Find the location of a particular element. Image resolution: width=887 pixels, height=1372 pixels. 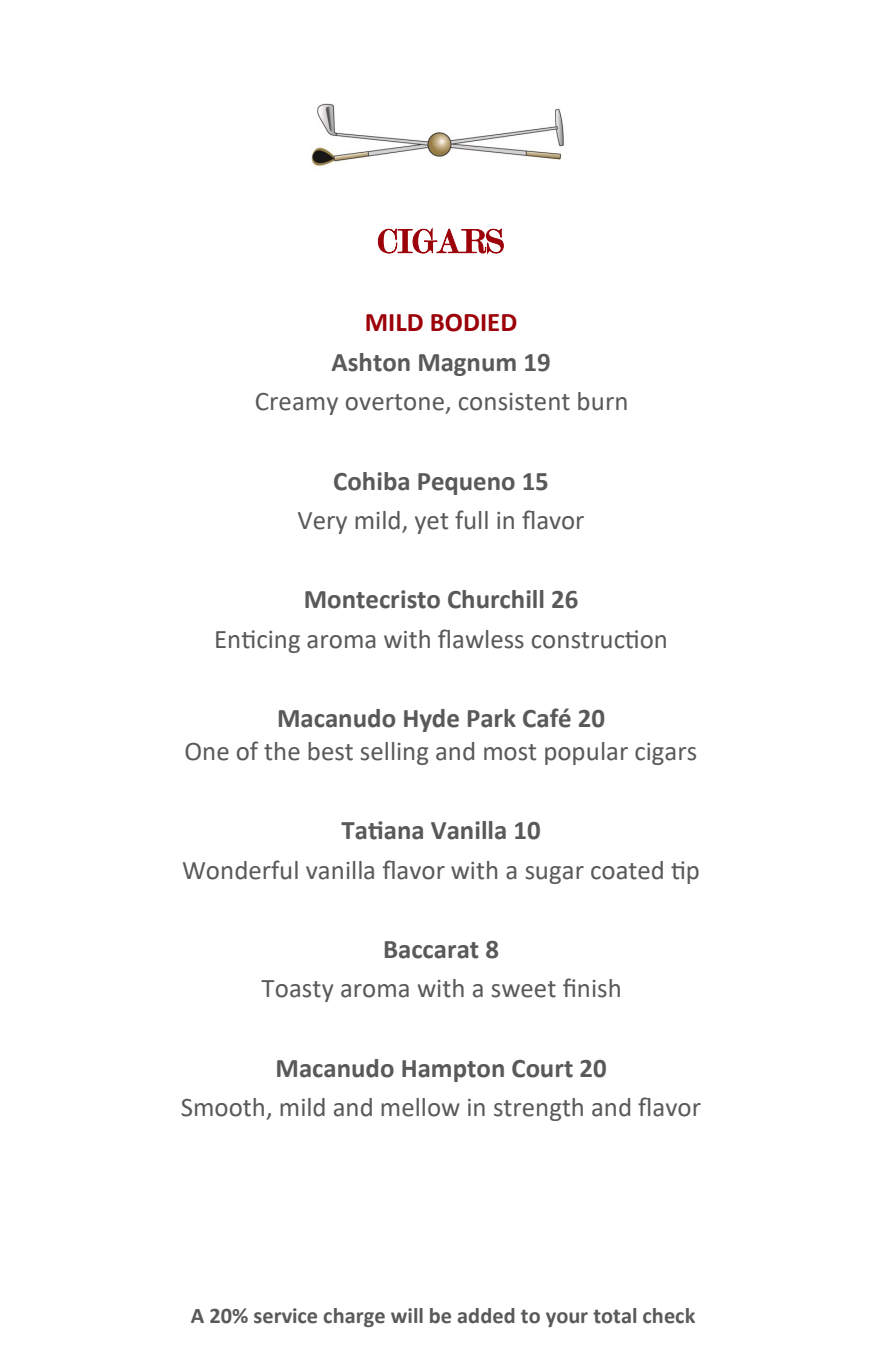

added is located at coordinates (486, 1316).
